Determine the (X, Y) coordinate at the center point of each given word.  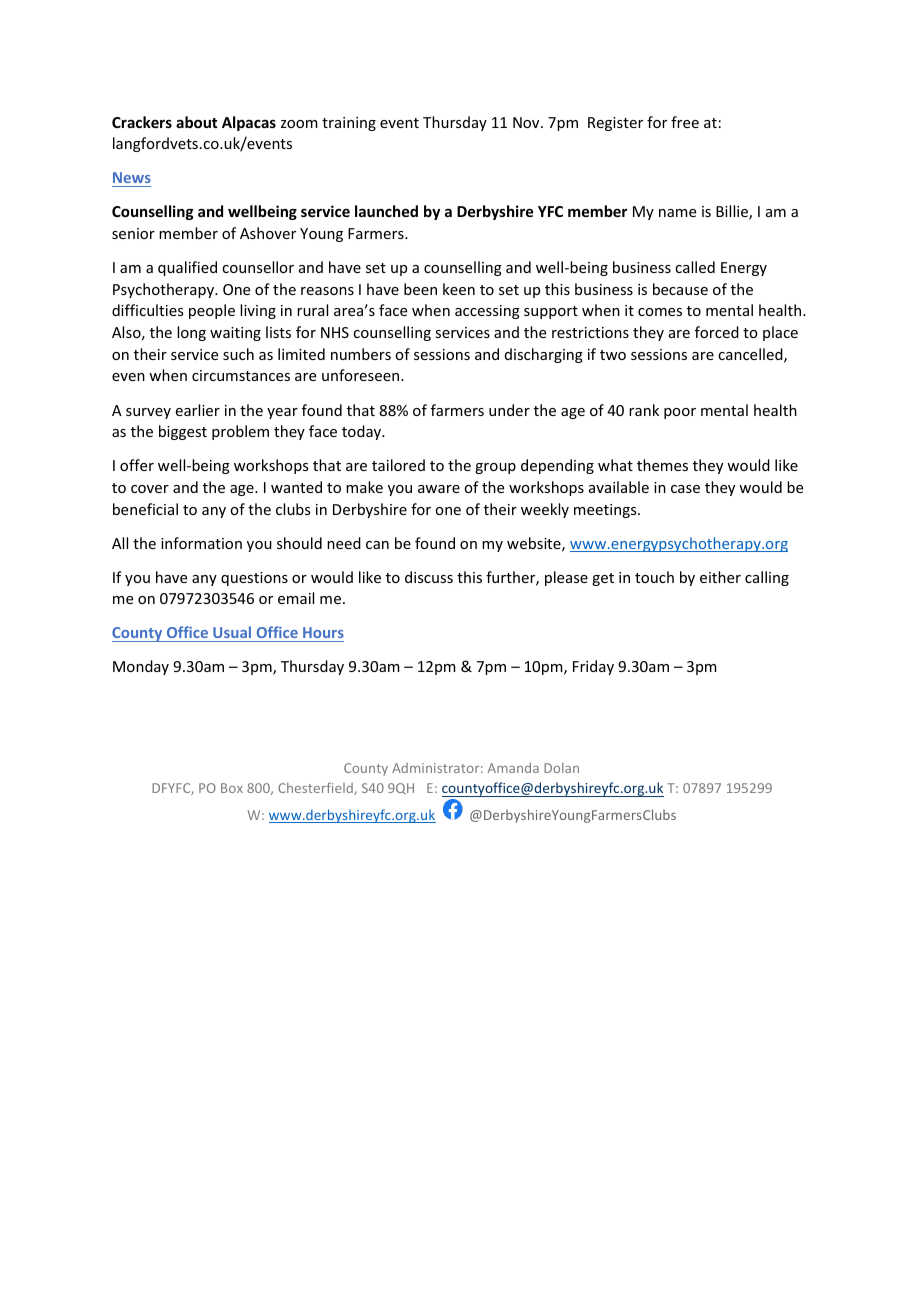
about (196, 122)
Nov (527, 122)
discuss (429, 577)
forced (717, 332)
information (201, 543)
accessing (487, 312)
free (685, 122)
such (238, 354)
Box (232, 788)
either (720, 577)
